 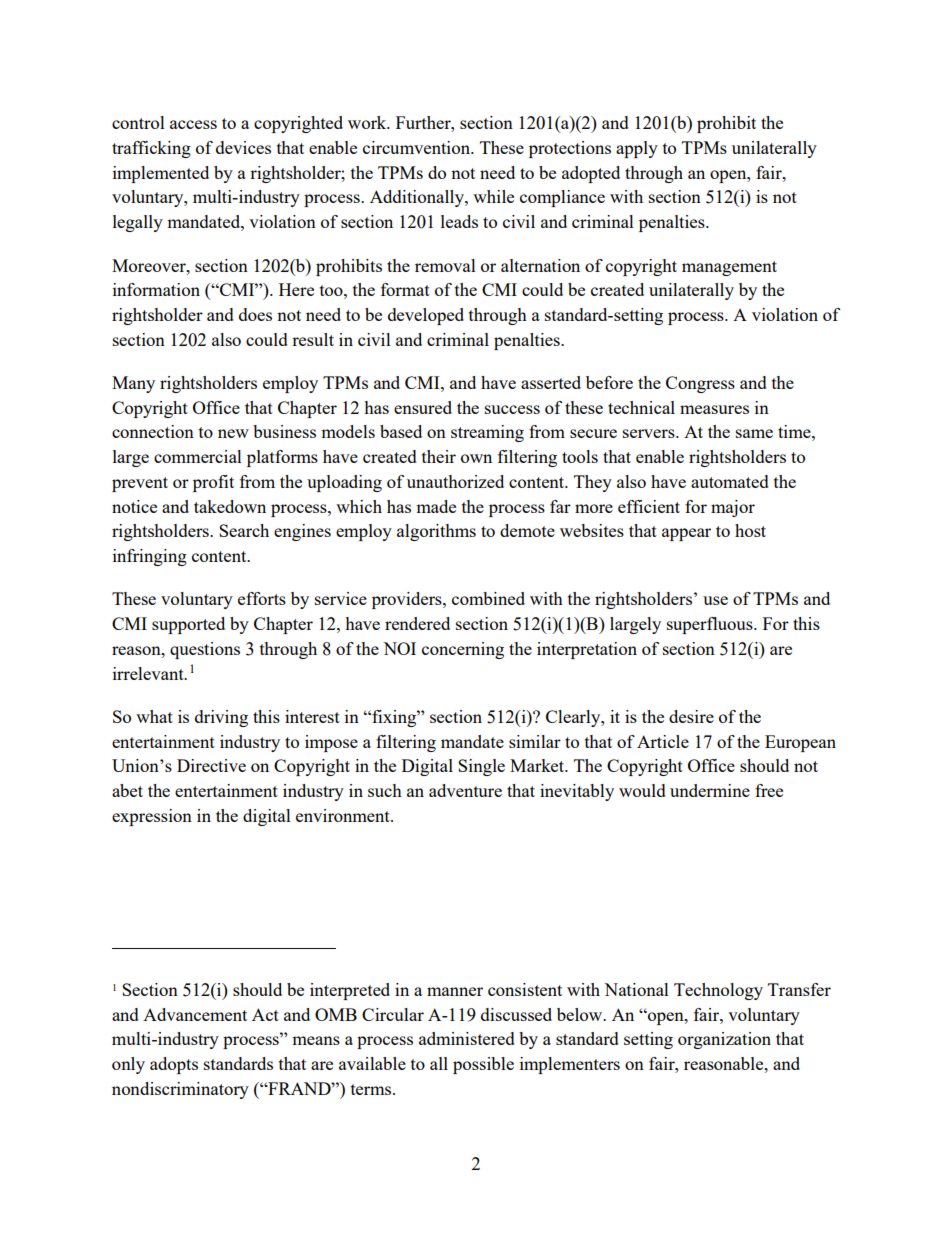 I want to click on their, so click(x=439, y=456).
